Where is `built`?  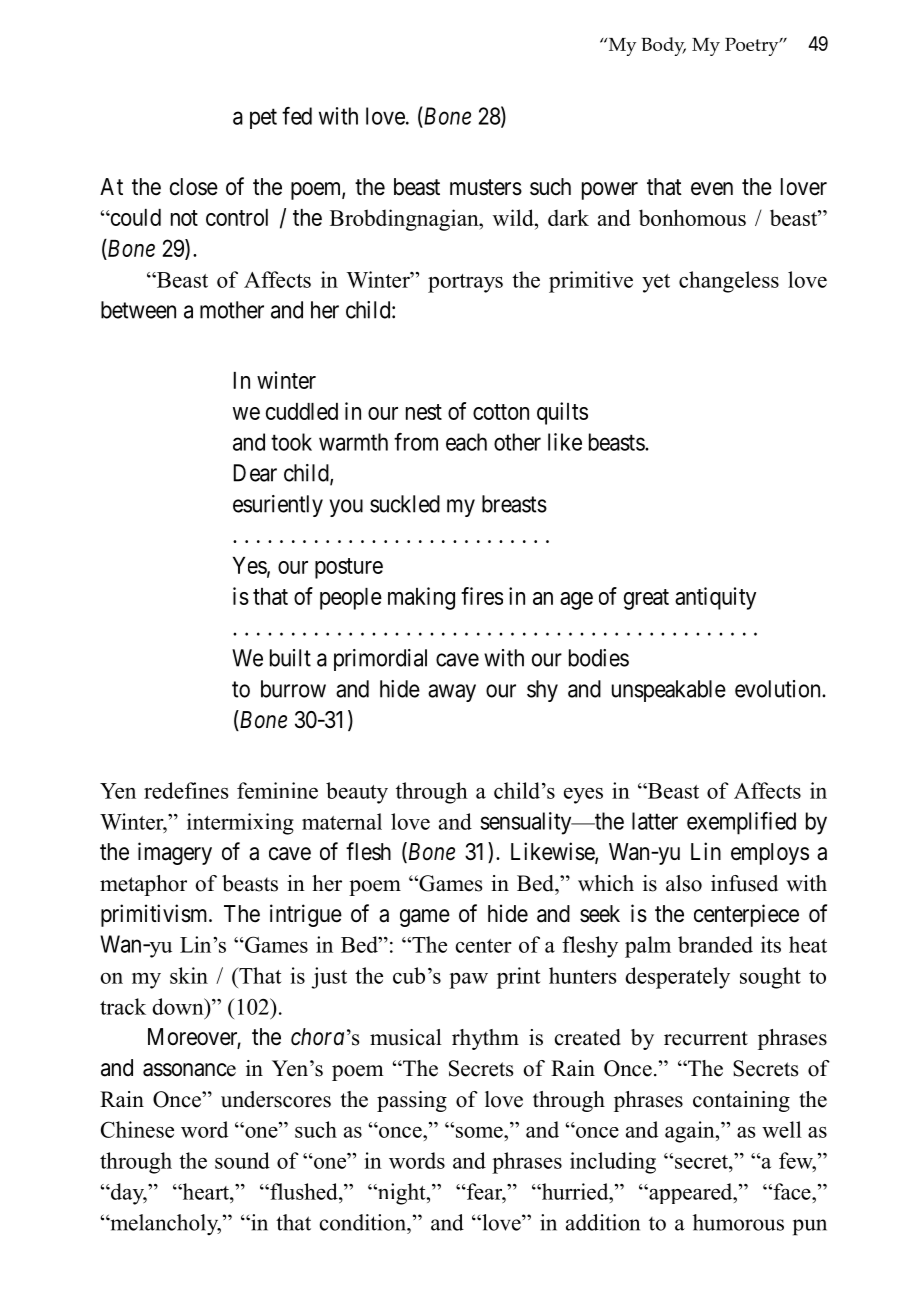 built is located at coordinates (290, 658).
